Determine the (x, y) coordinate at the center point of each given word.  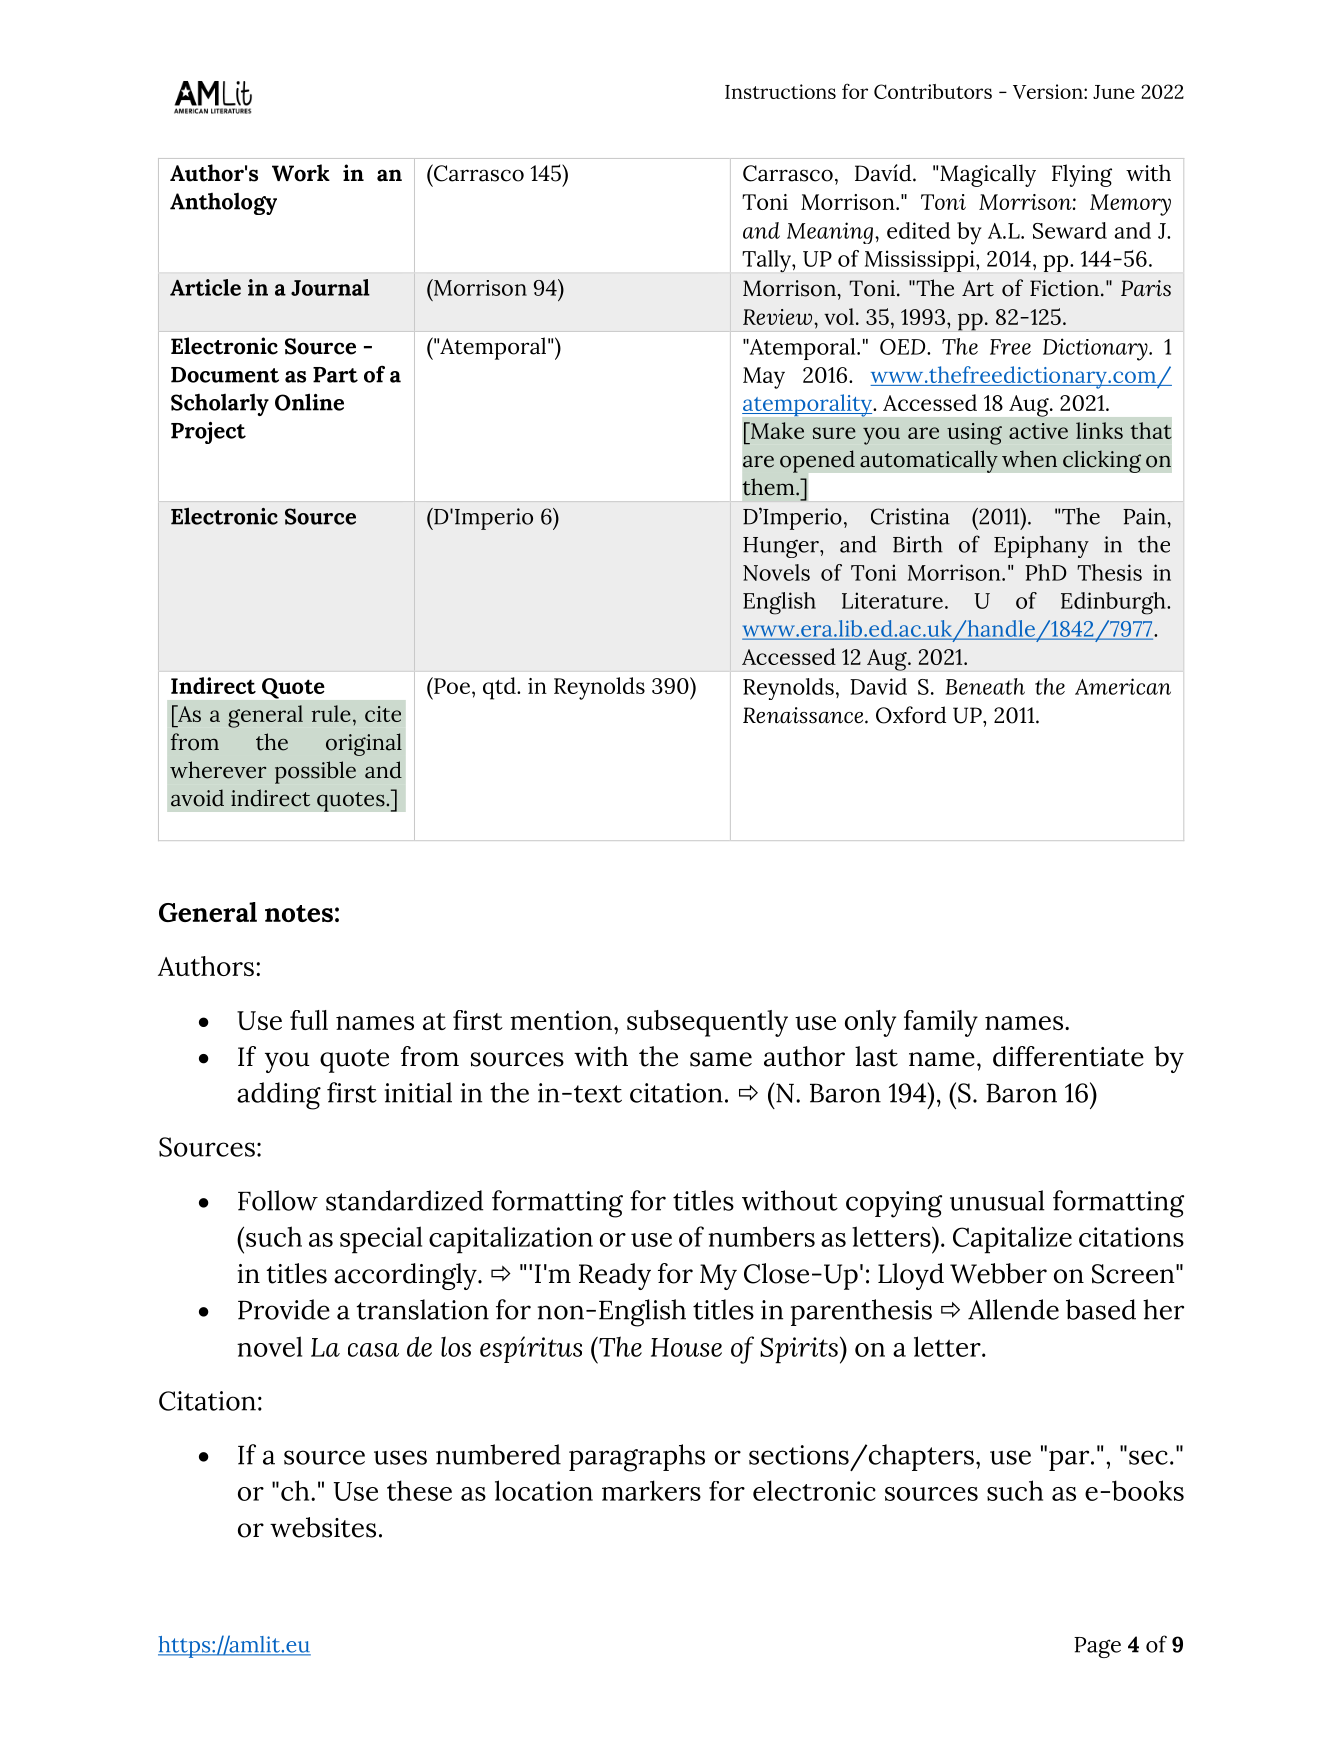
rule (331, 713)
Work (301, 173)
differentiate (1068, 1056)
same (721, 1059)
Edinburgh (1114, 603)
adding (279, 1096)
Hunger (782, 547)
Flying (1082, 175)
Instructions (780, 91)
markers (651, 1490)
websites (323, 1527)
